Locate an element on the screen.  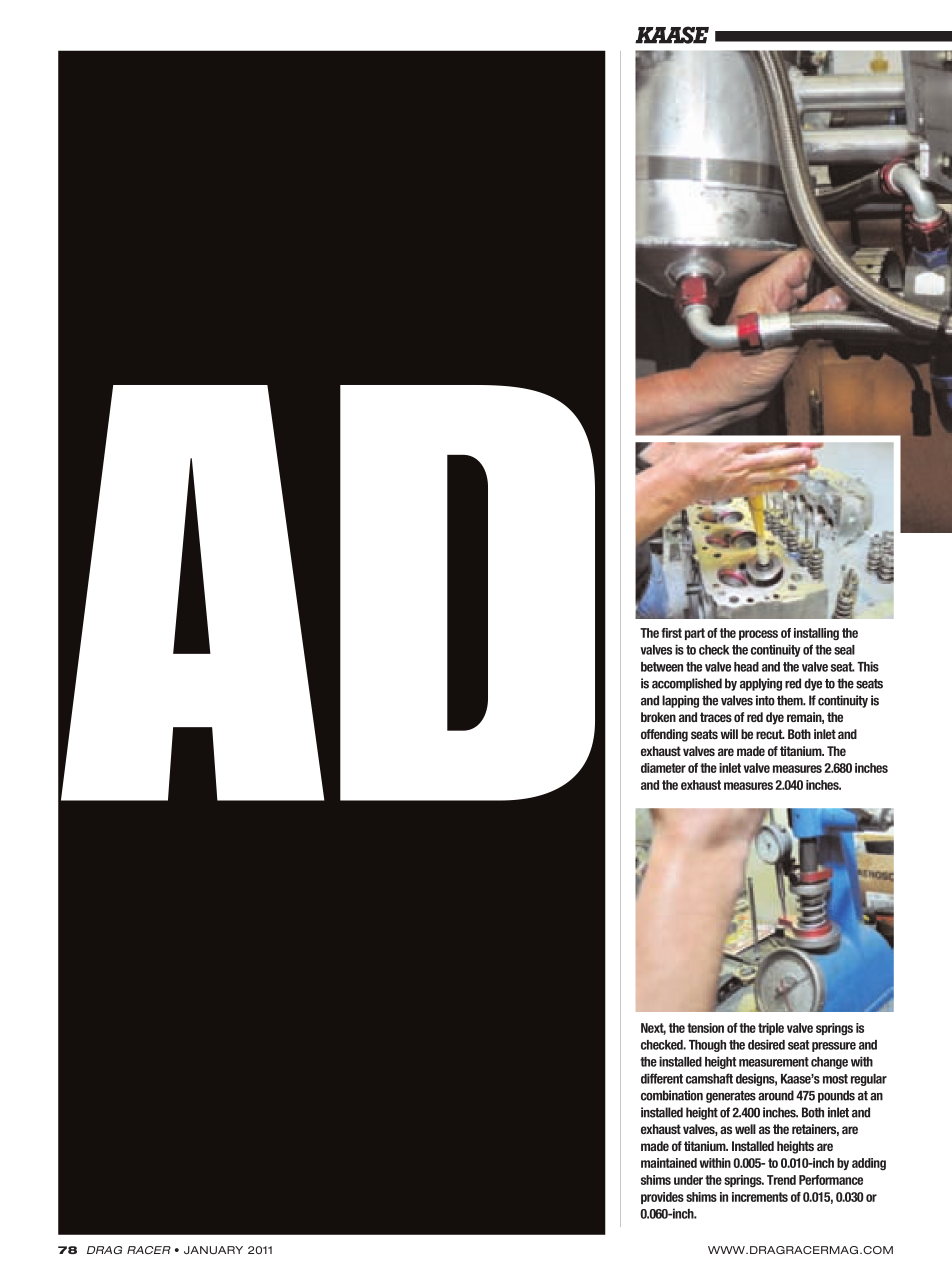
desired is located at coordinates (766, 1044).
